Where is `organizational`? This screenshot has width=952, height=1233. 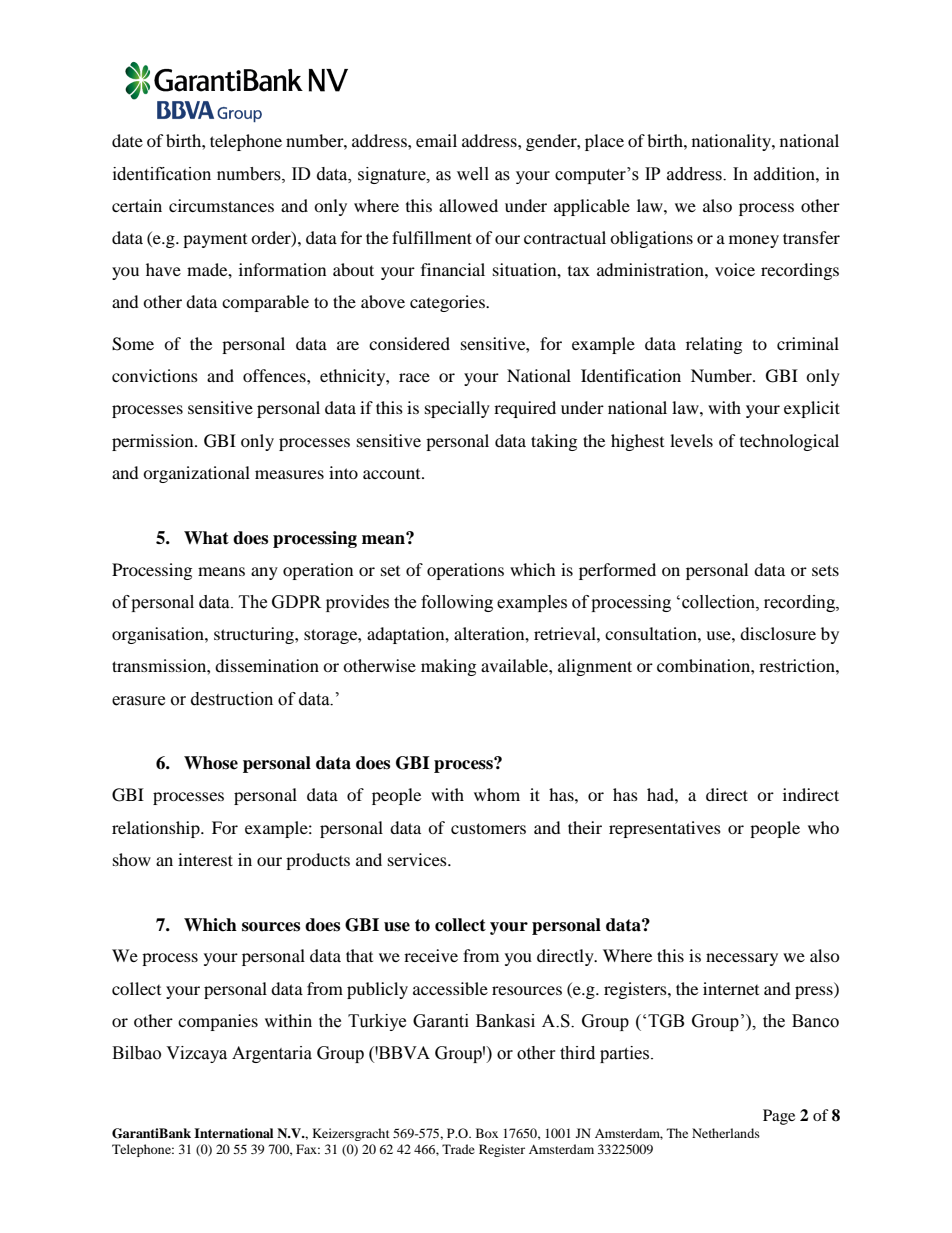 organizational is located at coordinates (196, 474).
